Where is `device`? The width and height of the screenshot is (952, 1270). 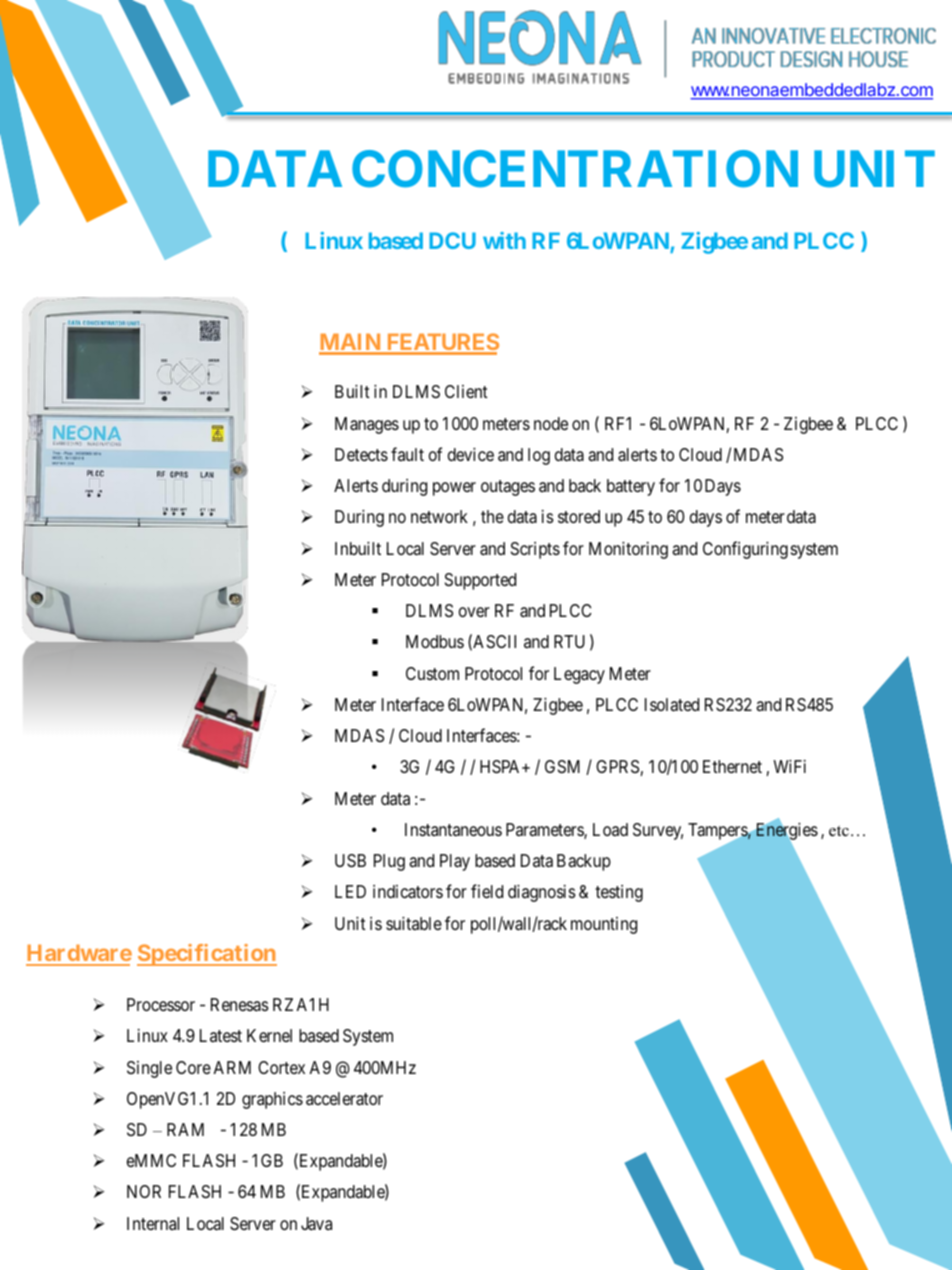
device is located at coordinates (471, 454).
